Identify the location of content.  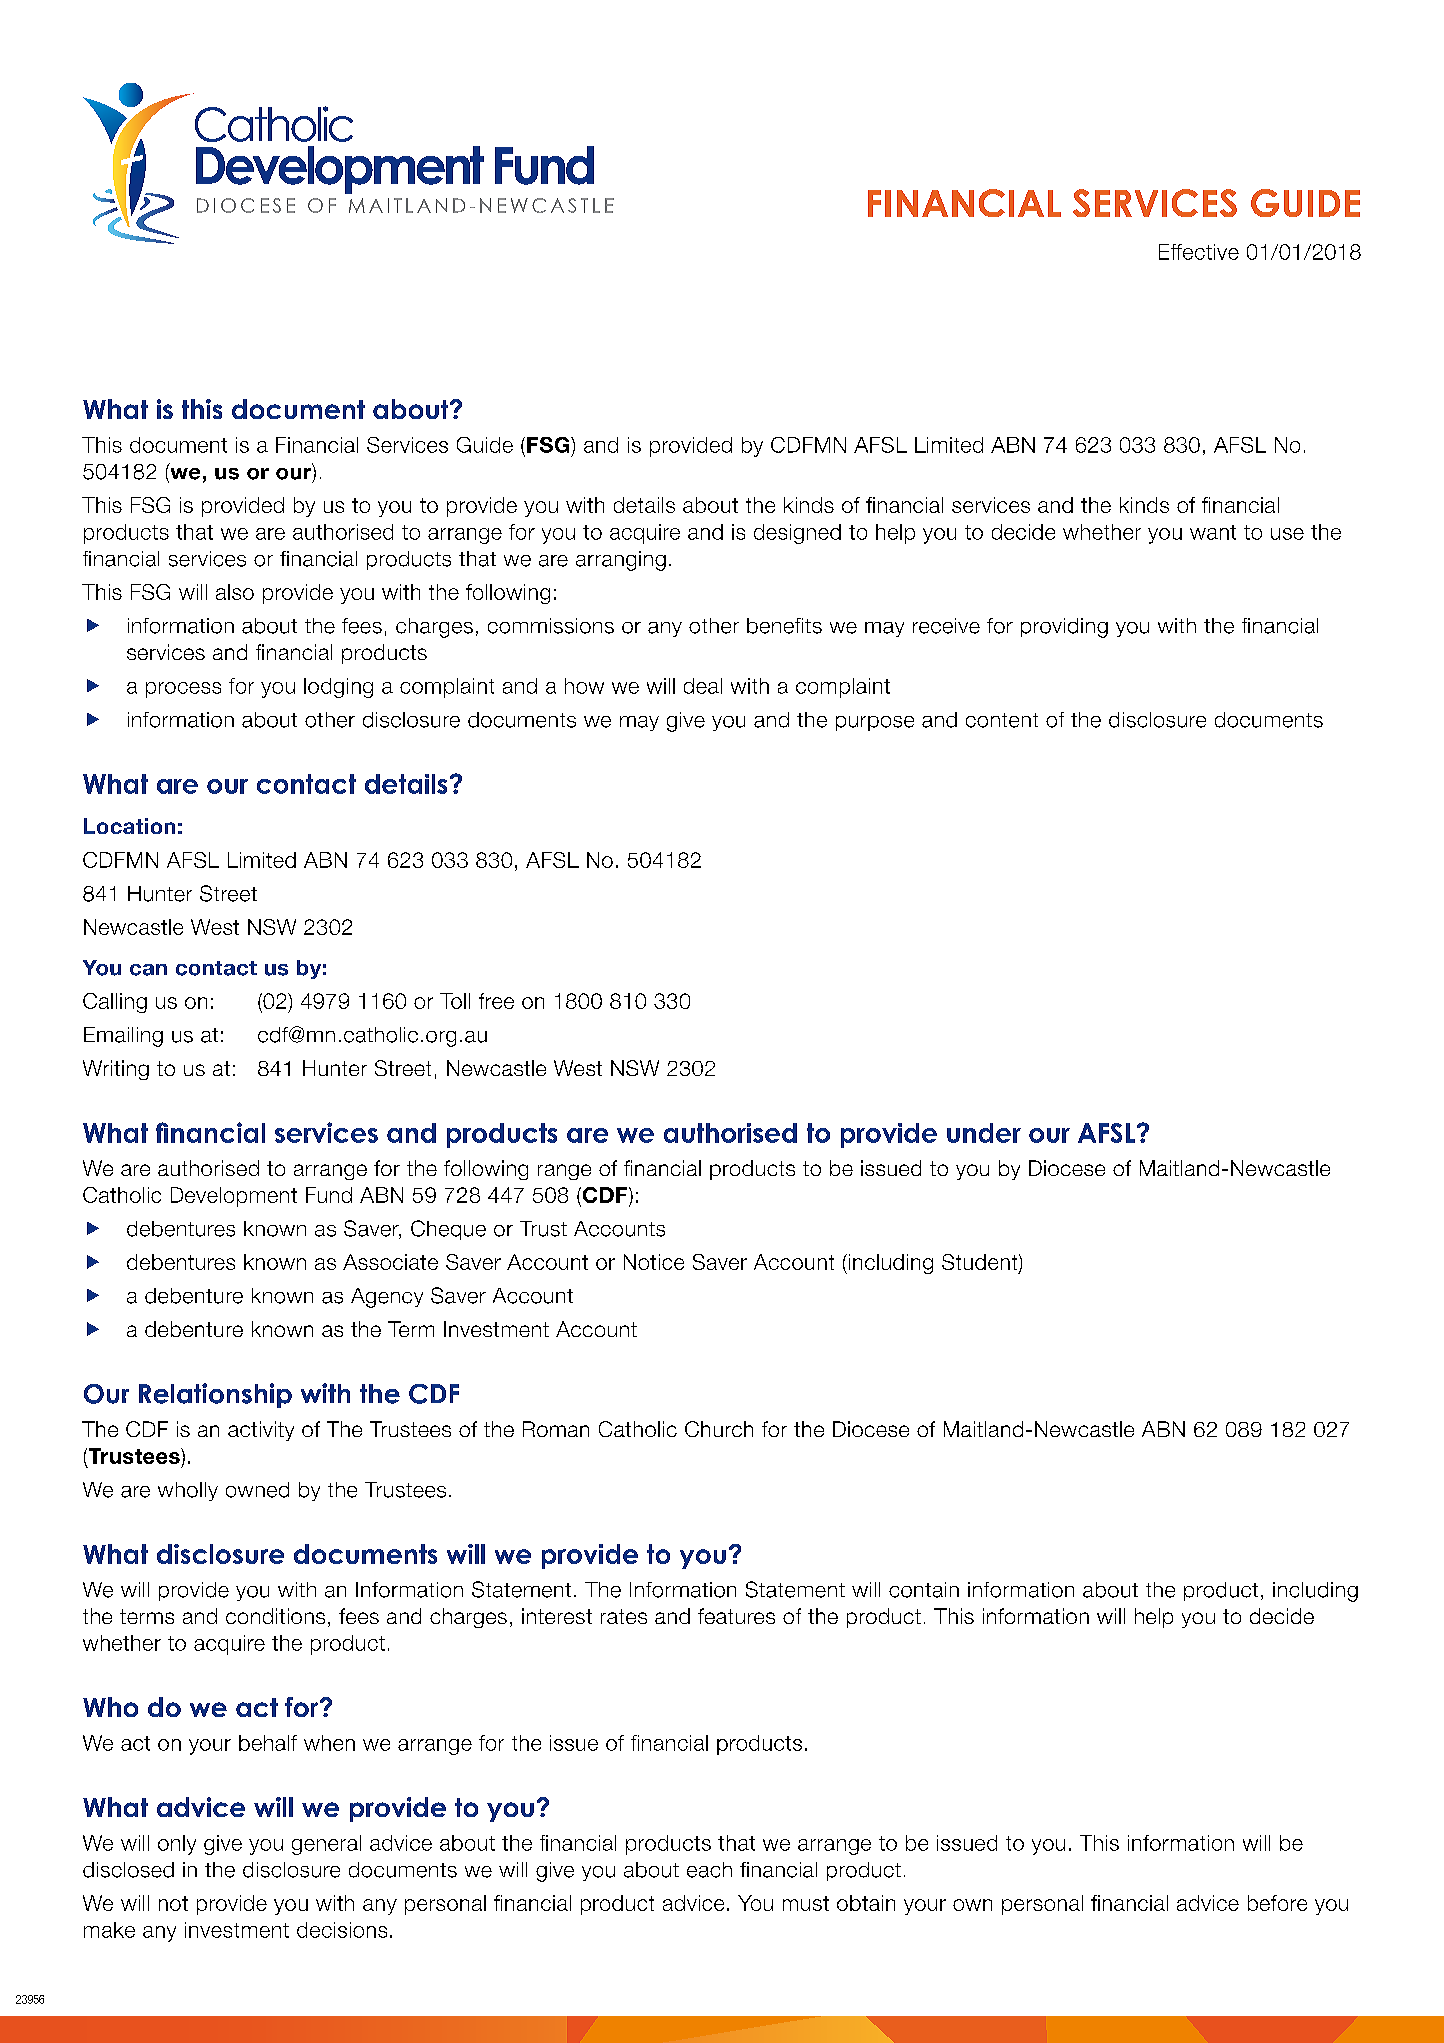
(1002, 720).
